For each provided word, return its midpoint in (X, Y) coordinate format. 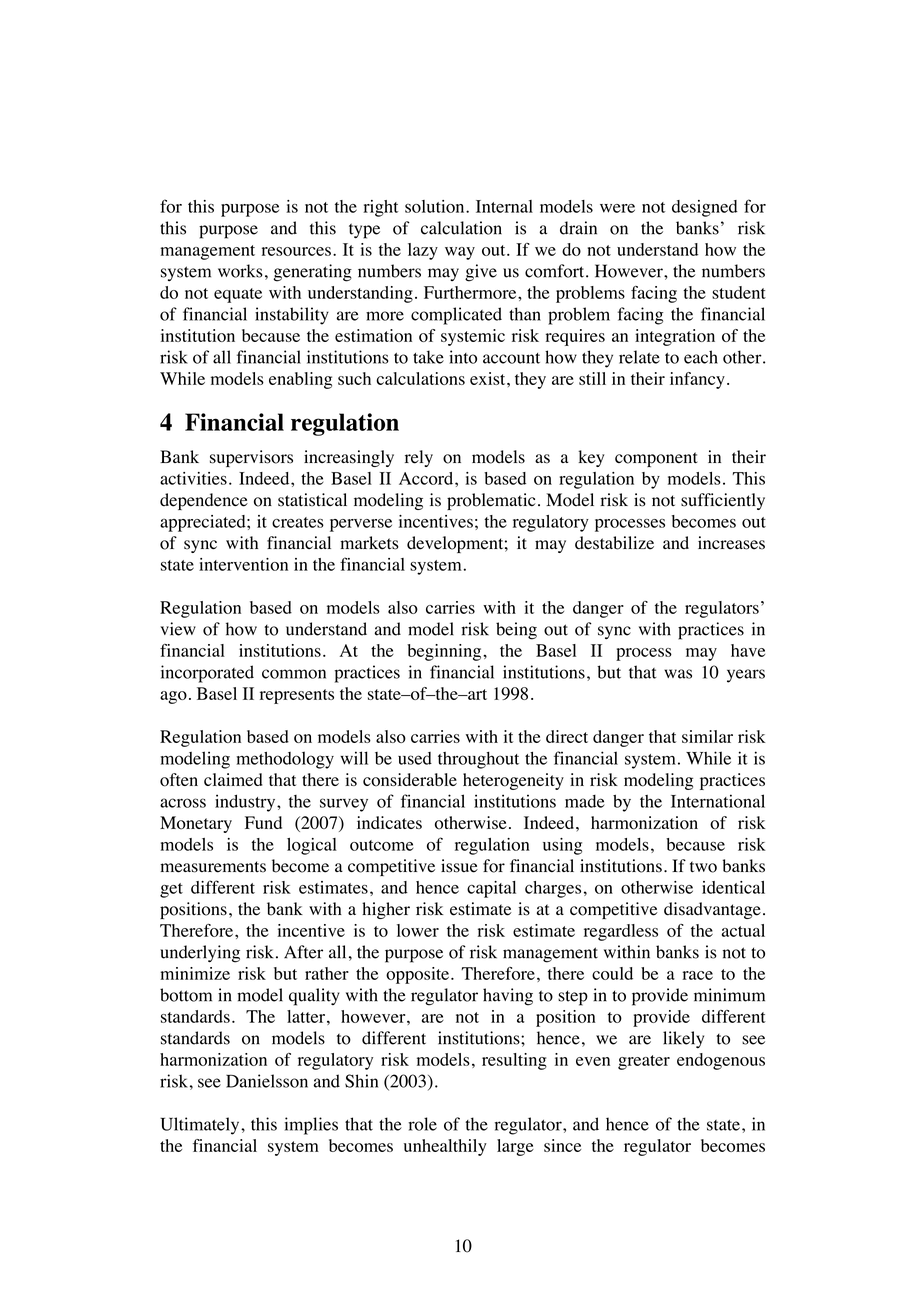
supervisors (251, 458)
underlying (200, 954)
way (460, 253)
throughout (478, 760)
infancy (697, 380)
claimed (233, 779)
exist (489, 378)
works (240, 271)
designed (705, 208)
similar (707, 736)
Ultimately (201, 1126)
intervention (243, 564)
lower (418, 930)
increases (731, 543)
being (516, 631)
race (697, 975)
